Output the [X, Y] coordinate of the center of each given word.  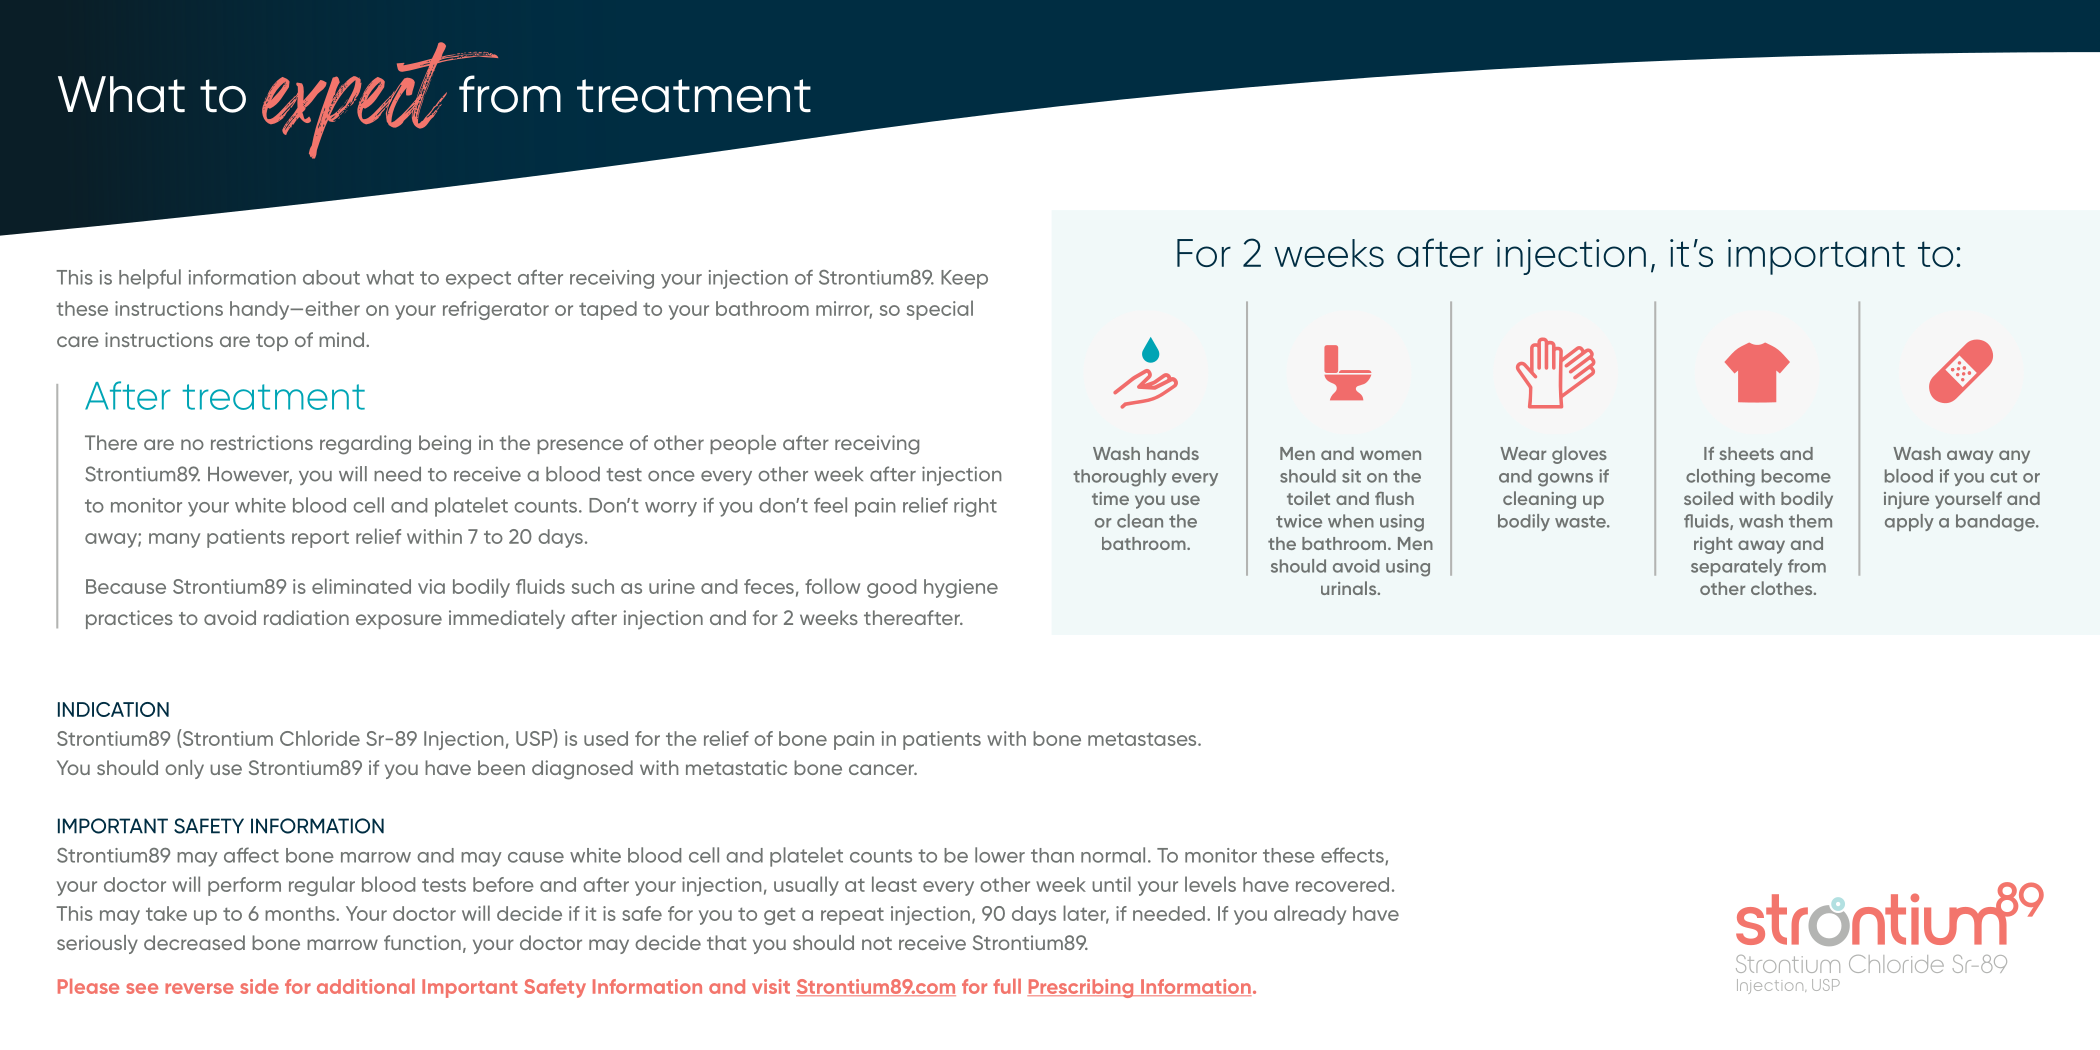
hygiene [961, 588]
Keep [964, 279]
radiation [306, 617]
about [331, 277]
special [940, 310]
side [259, 986]
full [1007, 986]
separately [1737, 567]
